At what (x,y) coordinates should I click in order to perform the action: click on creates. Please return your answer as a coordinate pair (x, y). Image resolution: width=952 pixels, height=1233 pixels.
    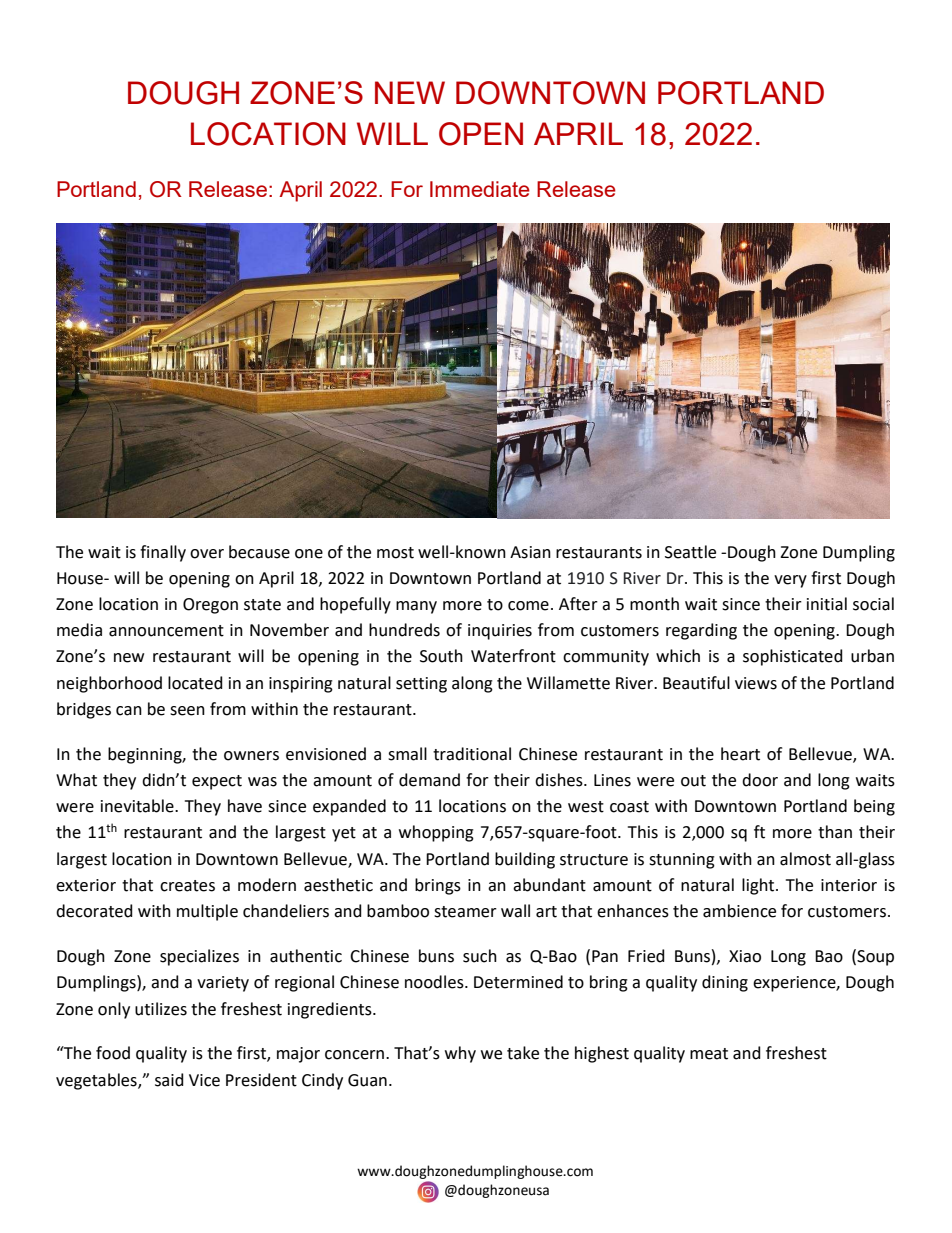
    Looking at the image, I should click on (187, 886).
